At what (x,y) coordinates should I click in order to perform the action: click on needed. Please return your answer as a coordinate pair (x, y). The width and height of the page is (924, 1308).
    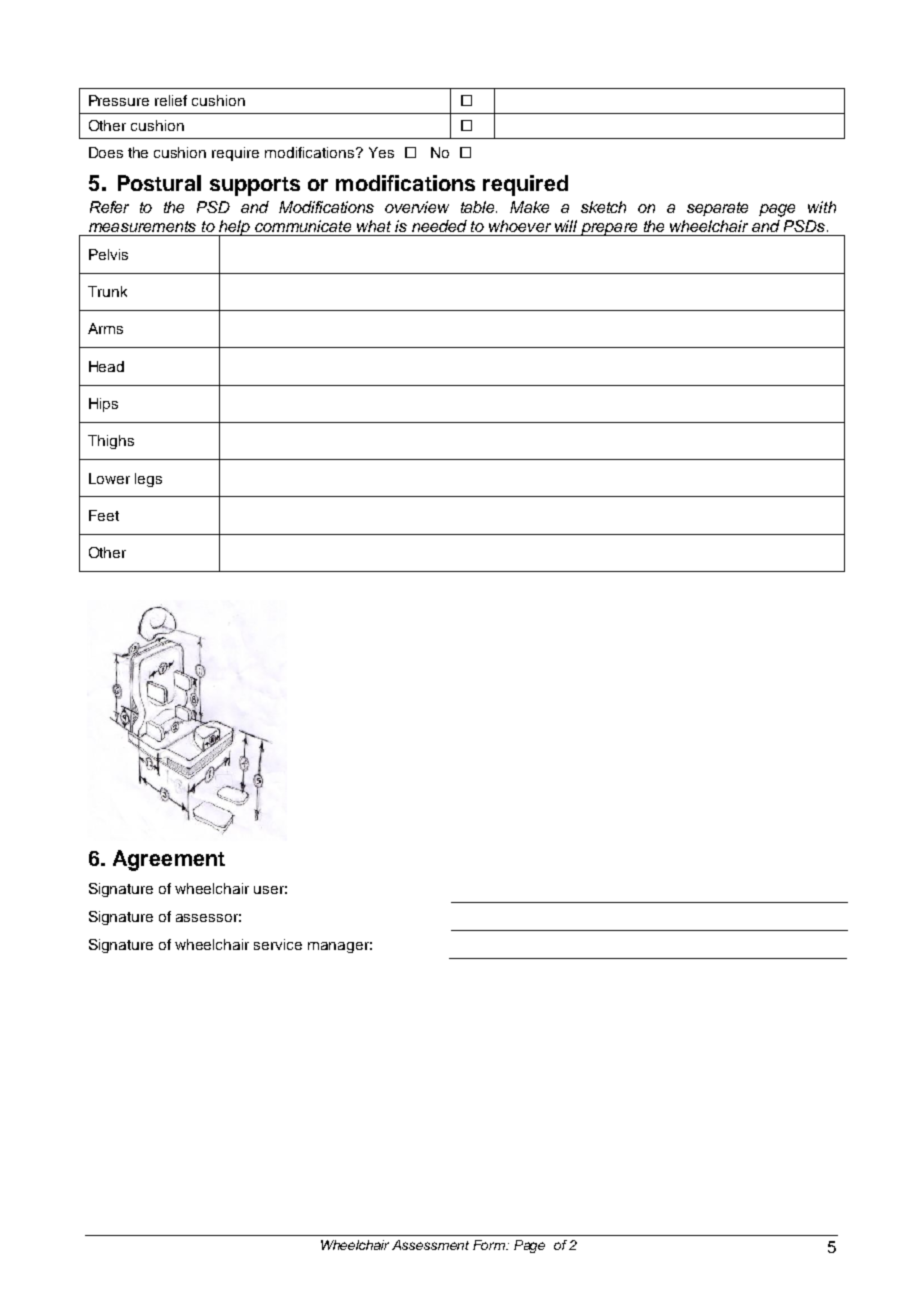
    Looking at the image, I should click on (439, 226).
